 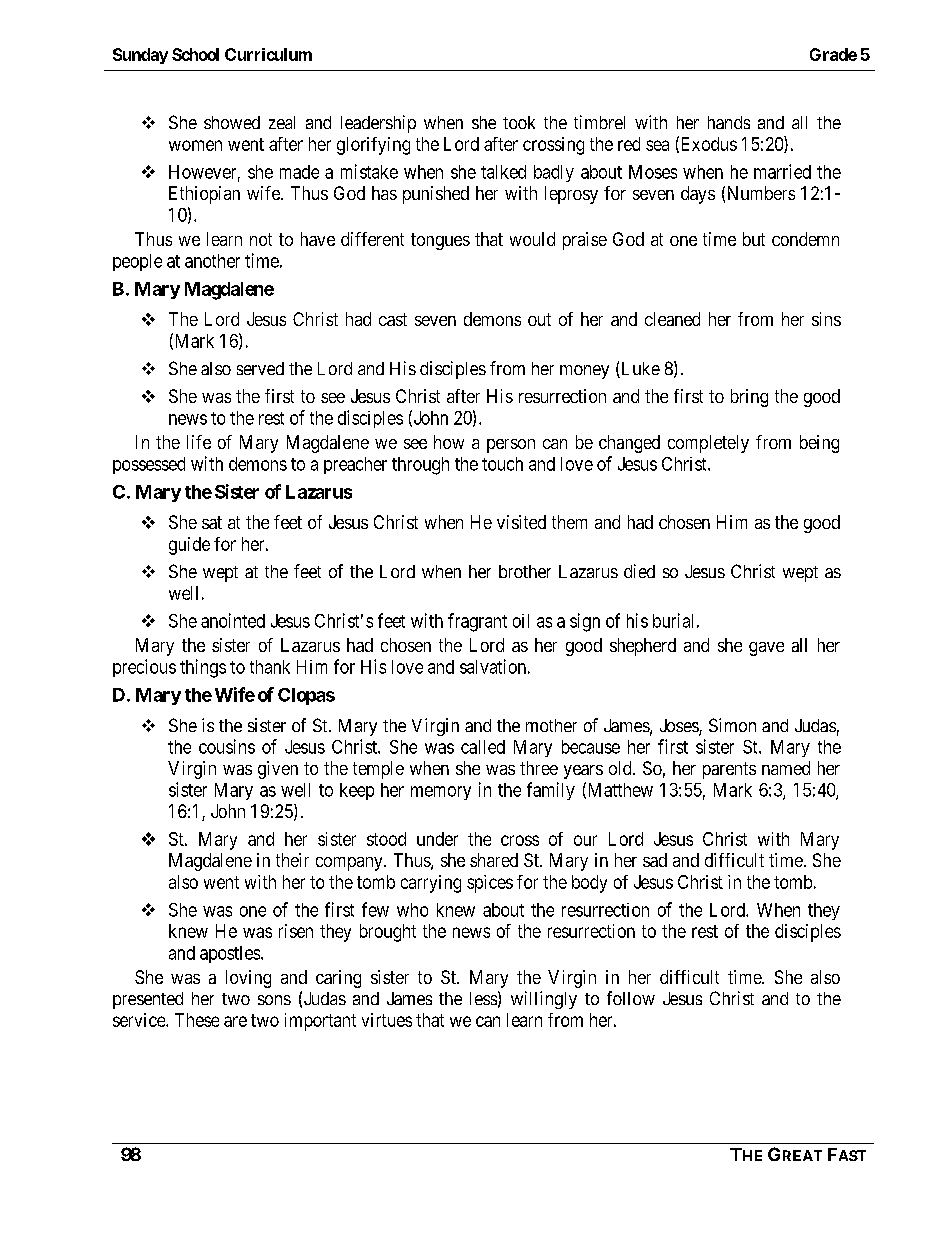 What do you see at coordinates (248, 979) in the screenshot?
I see `loving` at bounding box center [248, 979].
